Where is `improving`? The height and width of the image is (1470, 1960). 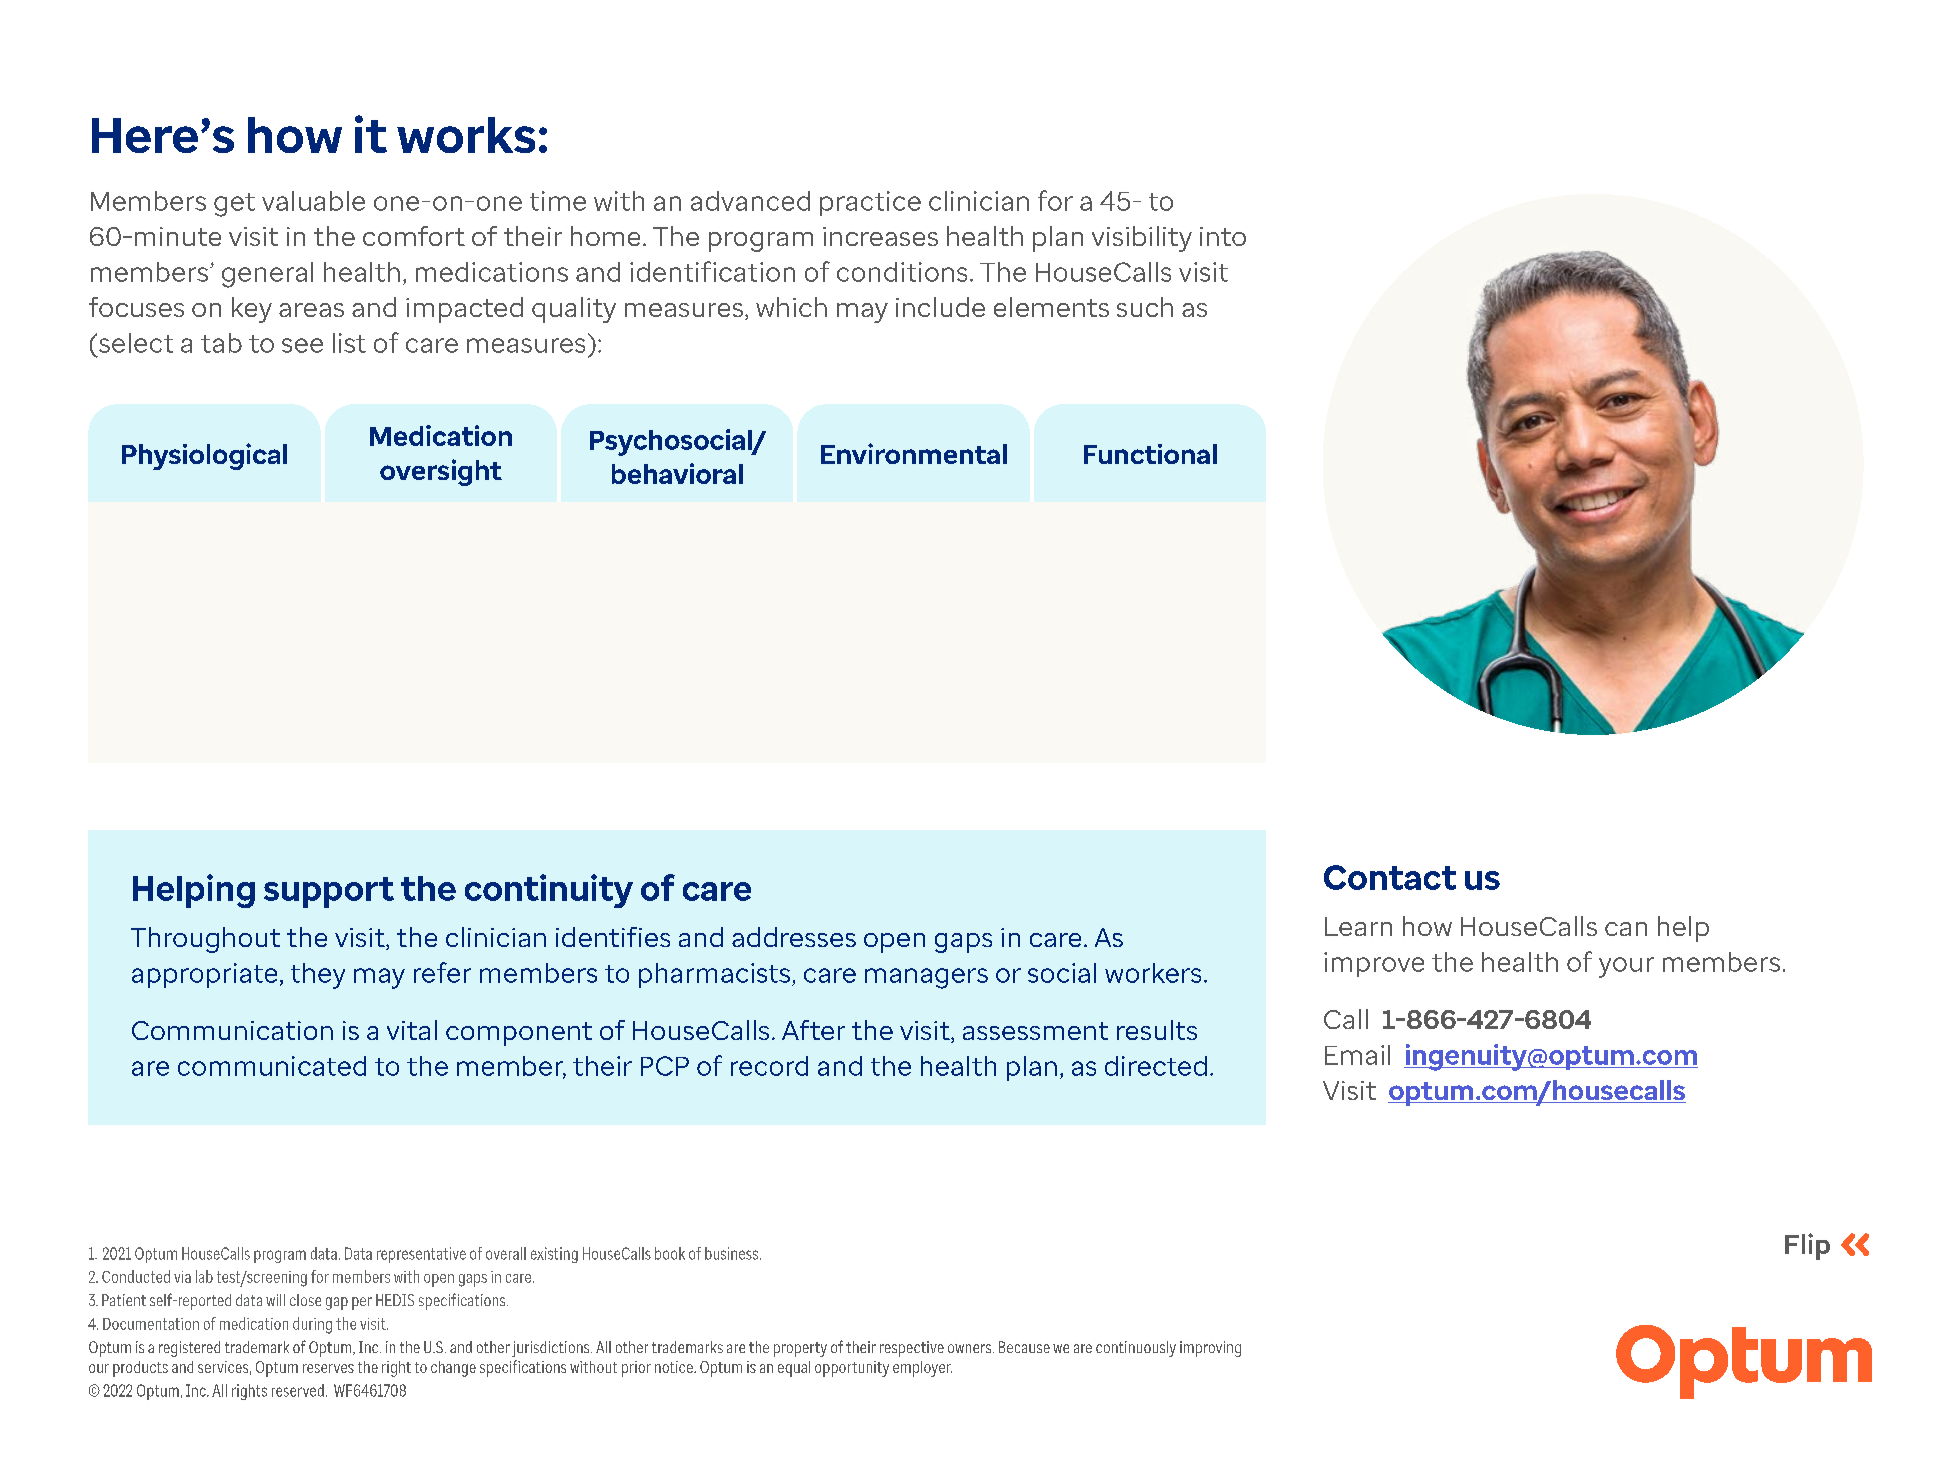
improving is located at coordinates (1210, 1349).
